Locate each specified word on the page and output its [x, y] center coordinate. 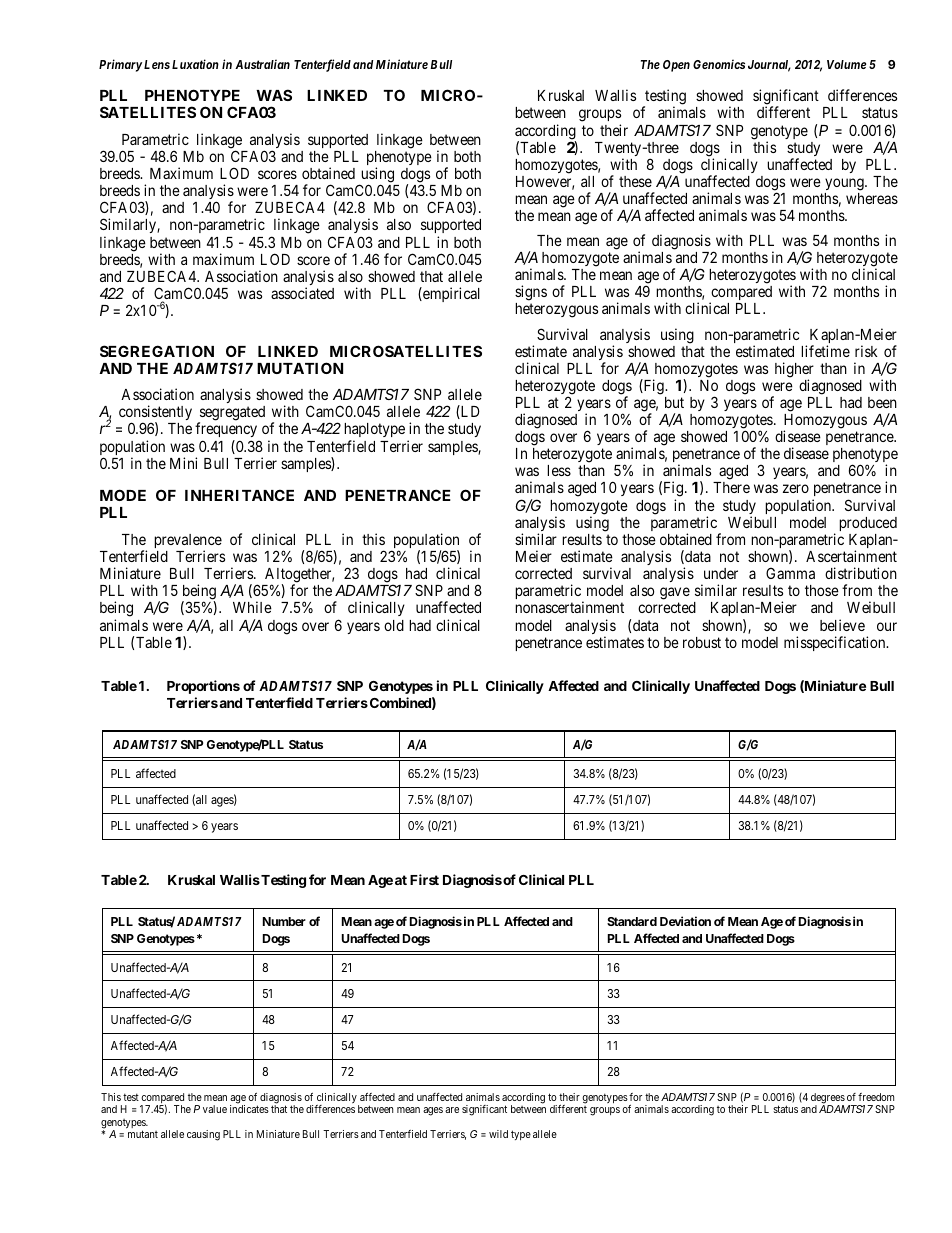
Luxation [195, 64]
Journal [769, 66]
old [394, 625]
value [215, 1109]
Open [676, 66]
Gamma [790, 573]
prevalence [188, 542]
